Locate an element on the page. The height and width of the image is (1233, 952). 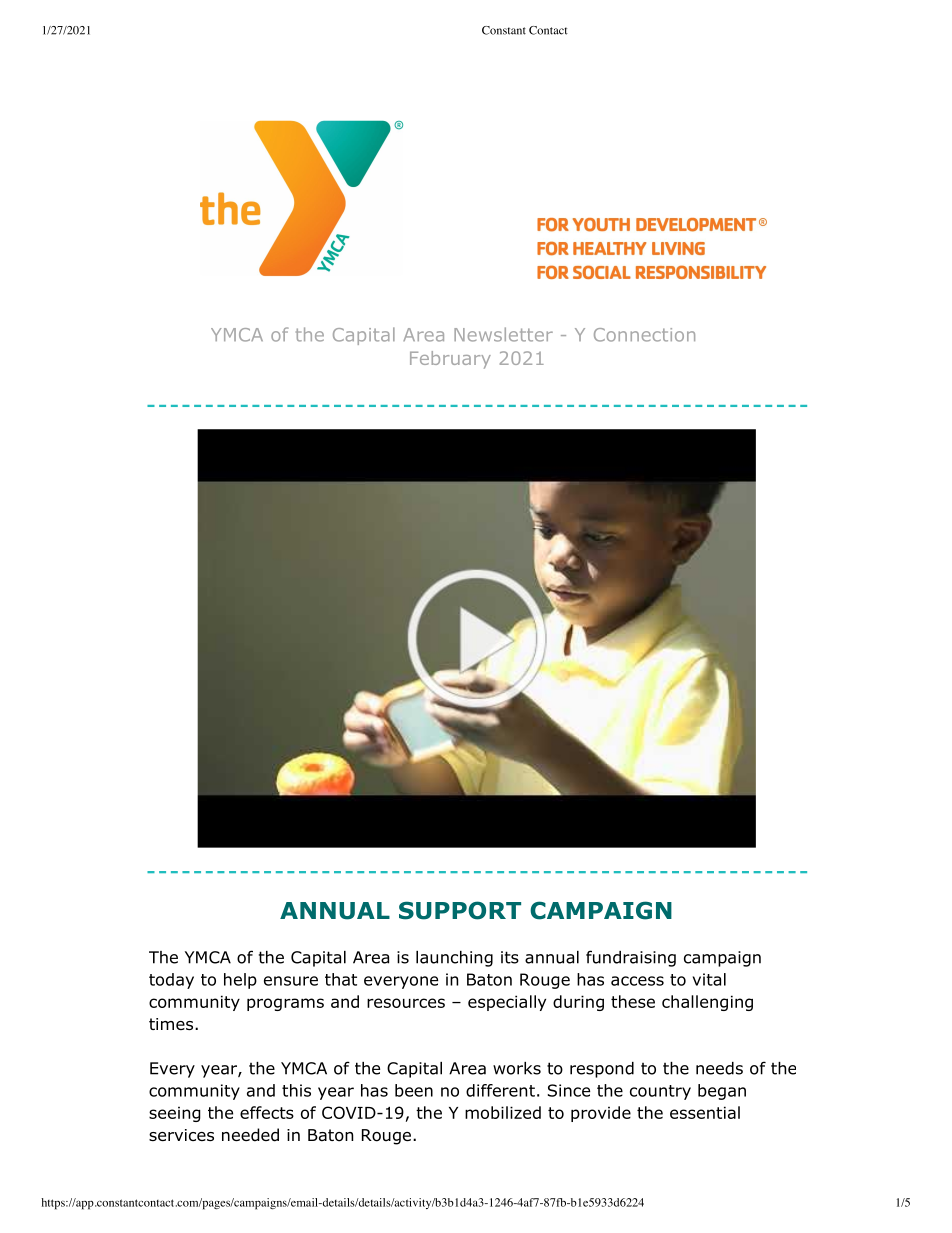
fundraising is located at coordinates (631, 958).
